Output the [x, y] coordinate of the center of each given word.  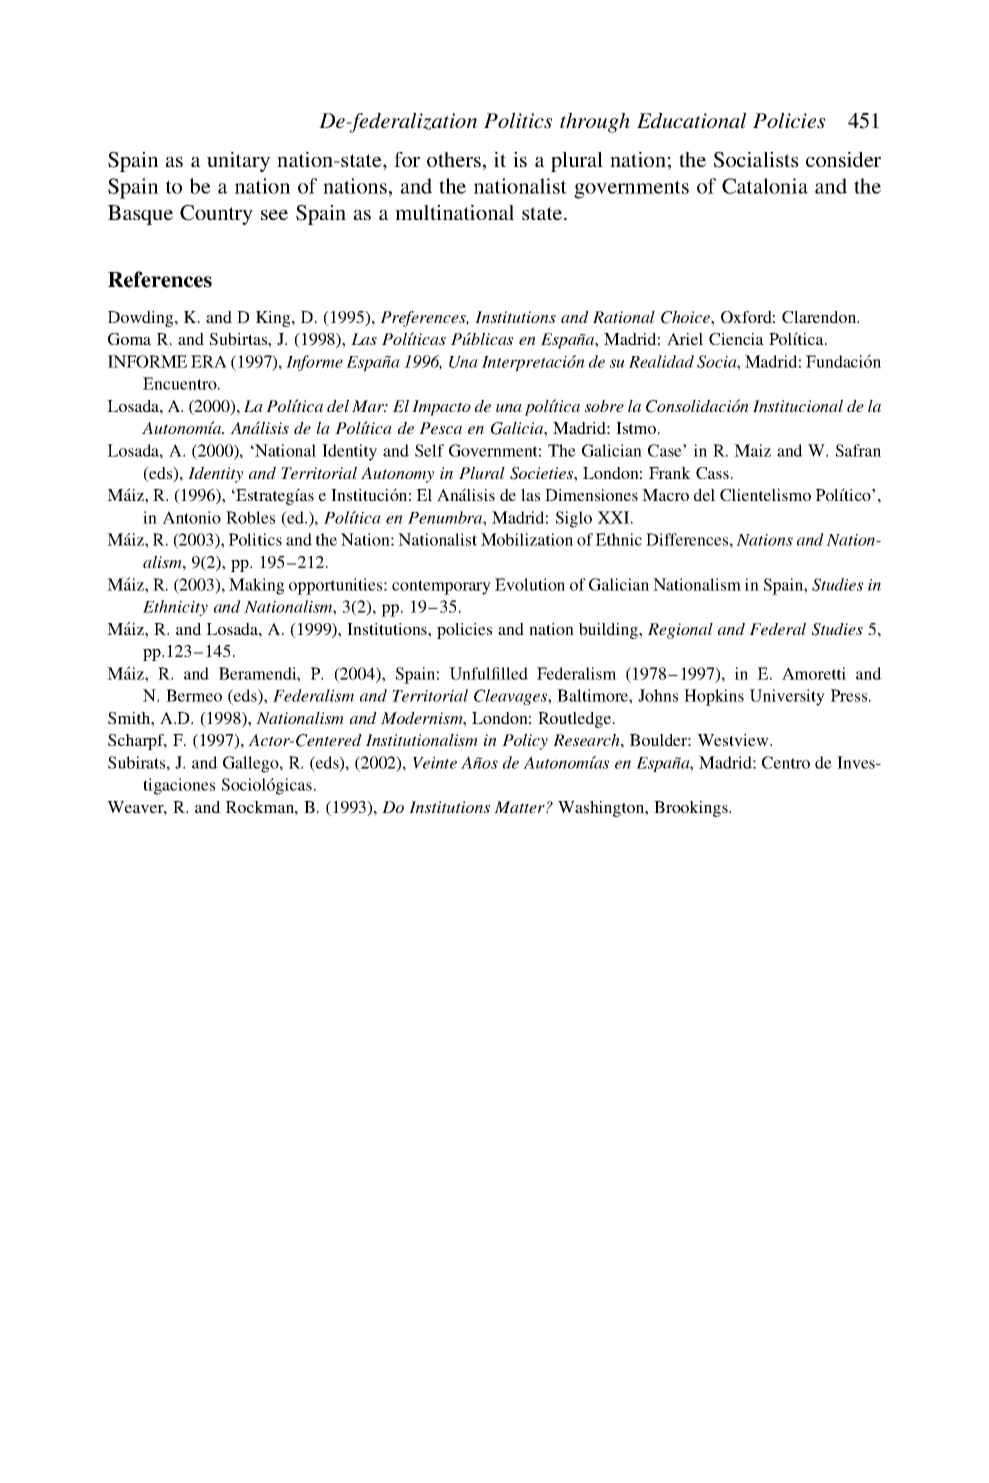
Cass [712, 473]
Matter [520, 807]
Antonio [192, 517]
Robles [250, 517]
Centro [786, 762]
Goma [129, 339]
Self [429, 450]
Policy [525, 742]
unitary [238, 162]
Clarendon [820, 317]
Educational [691, 121]
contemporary [441, 587]
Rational [624, 317]
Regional [680, 631]
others [454, 159]
